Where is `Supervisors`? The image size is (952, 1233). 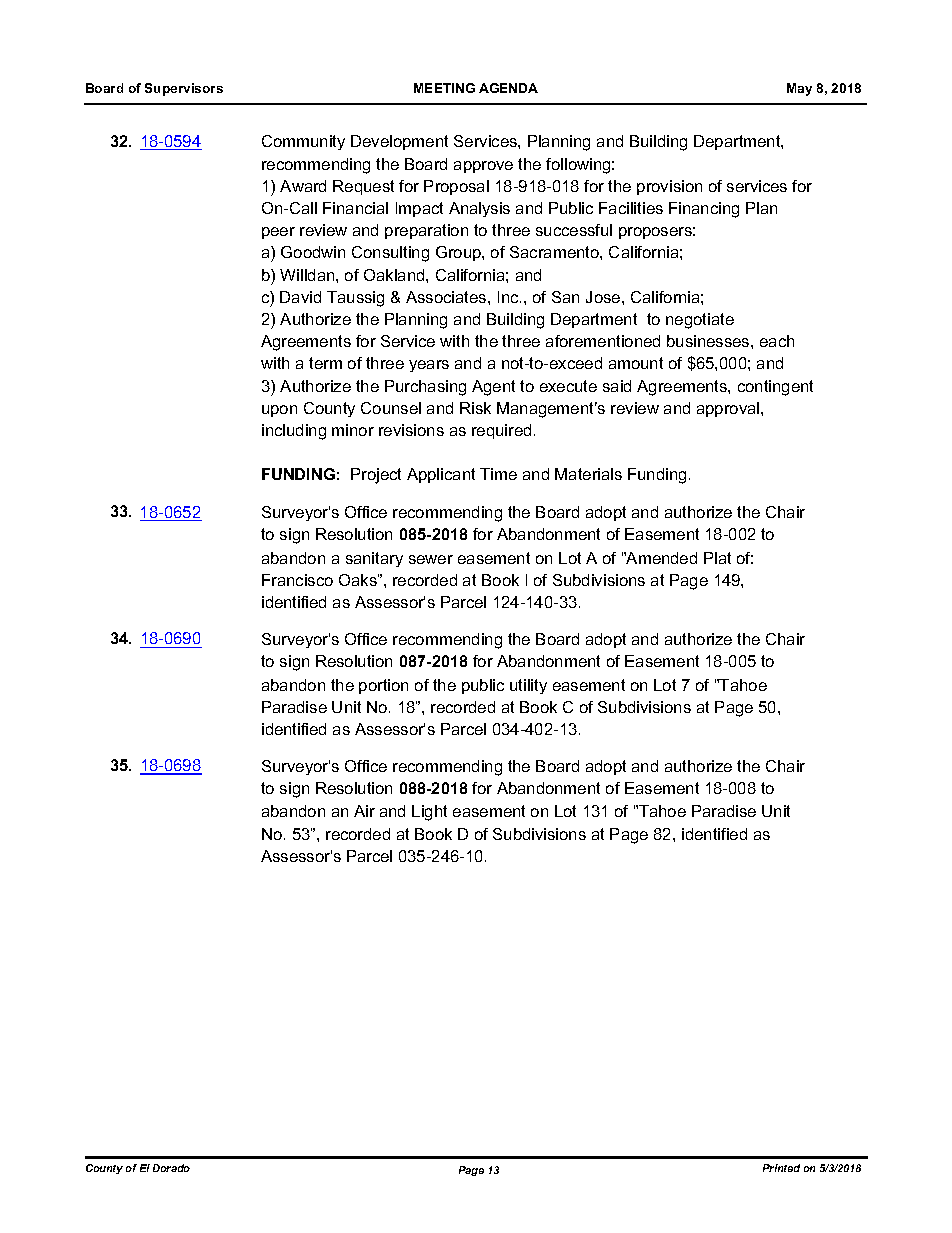
Supervisors is located at coordinates (184, 89).
